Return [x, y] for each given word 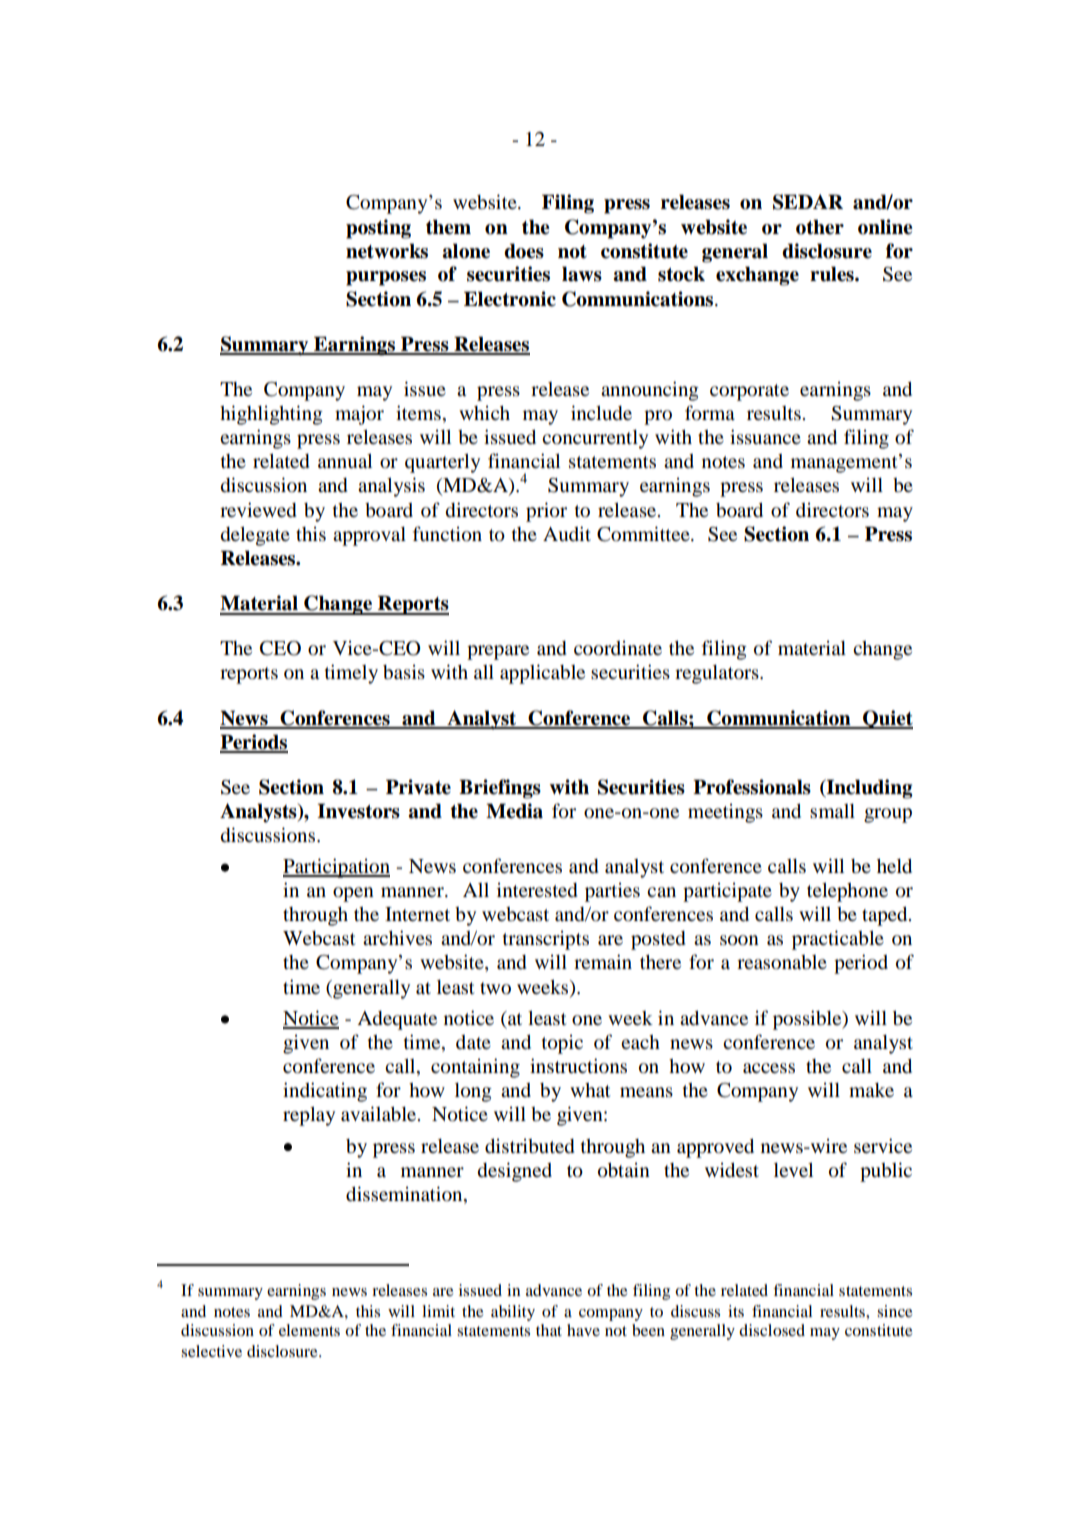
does [524, 251]
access [769, 1068]
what [590, 1090]
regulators [718, 674]
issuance [765, 436]
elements [309, 1330]
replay [309, 1116]
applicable [542, 674]
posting [378, 229]
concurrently [595, 439]
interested [537, 890]
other [820, 227]
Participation [336, 868]
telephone [847, 892]
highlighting [271, 415]
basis [404, 672]
